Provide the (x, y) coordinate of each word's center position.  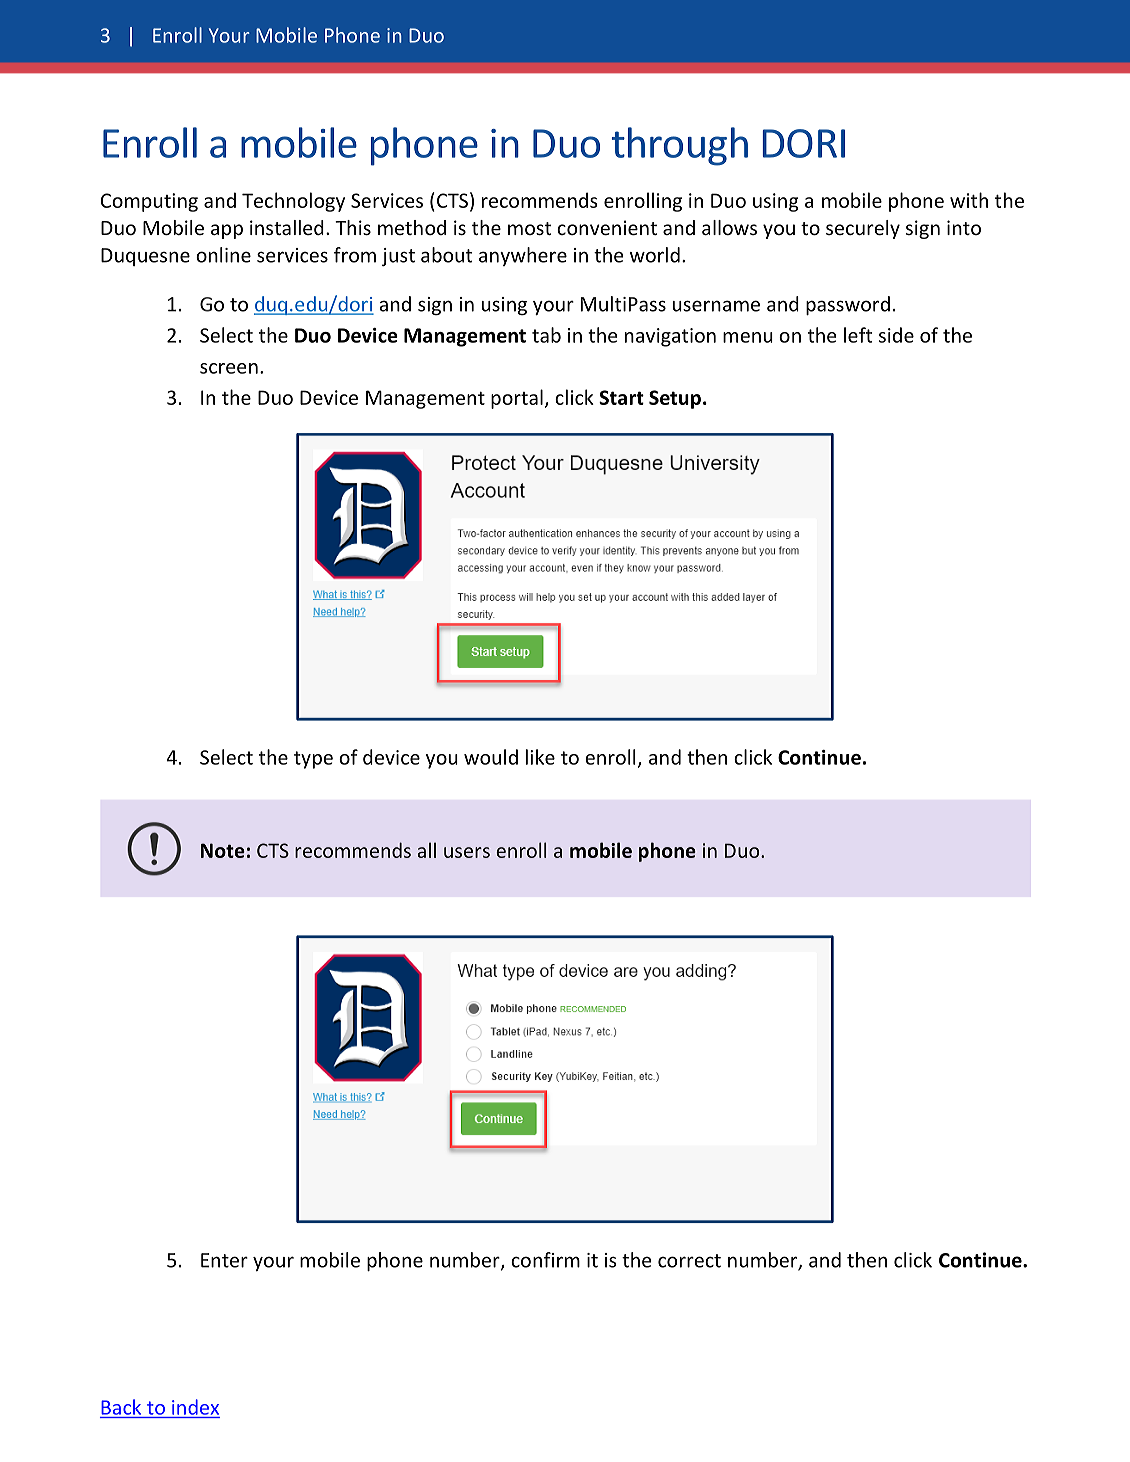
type (313, 760)
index (195, 1407)
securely (863, 229)
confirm (545, 1260)
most (529, 228)
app (227, 231)
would (491, 757)
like (540, 757)
